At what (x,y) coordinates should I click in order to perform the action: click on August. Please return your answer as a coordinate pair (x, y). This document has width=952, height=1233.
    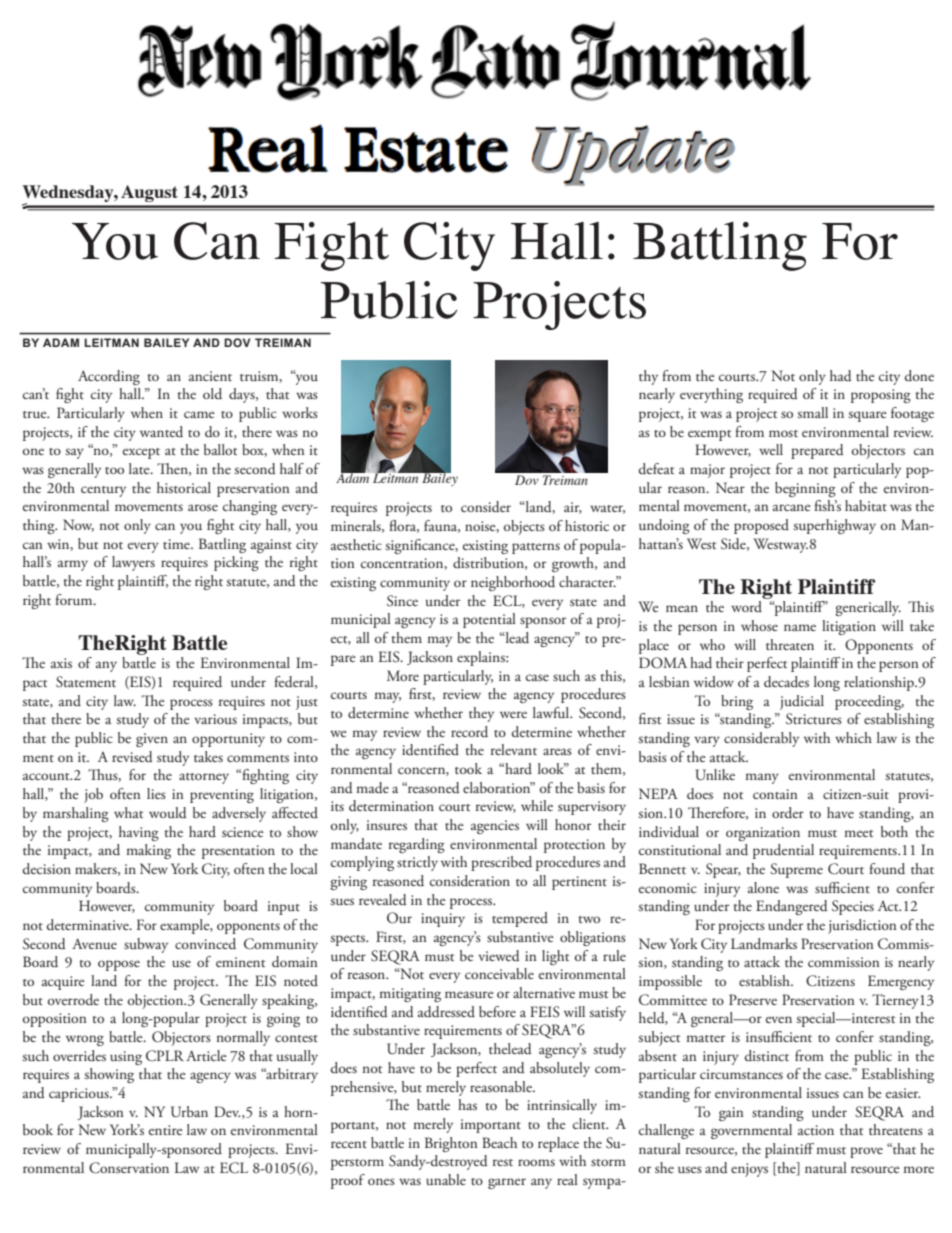
    Looking at the image, I should click on (149, 193).
